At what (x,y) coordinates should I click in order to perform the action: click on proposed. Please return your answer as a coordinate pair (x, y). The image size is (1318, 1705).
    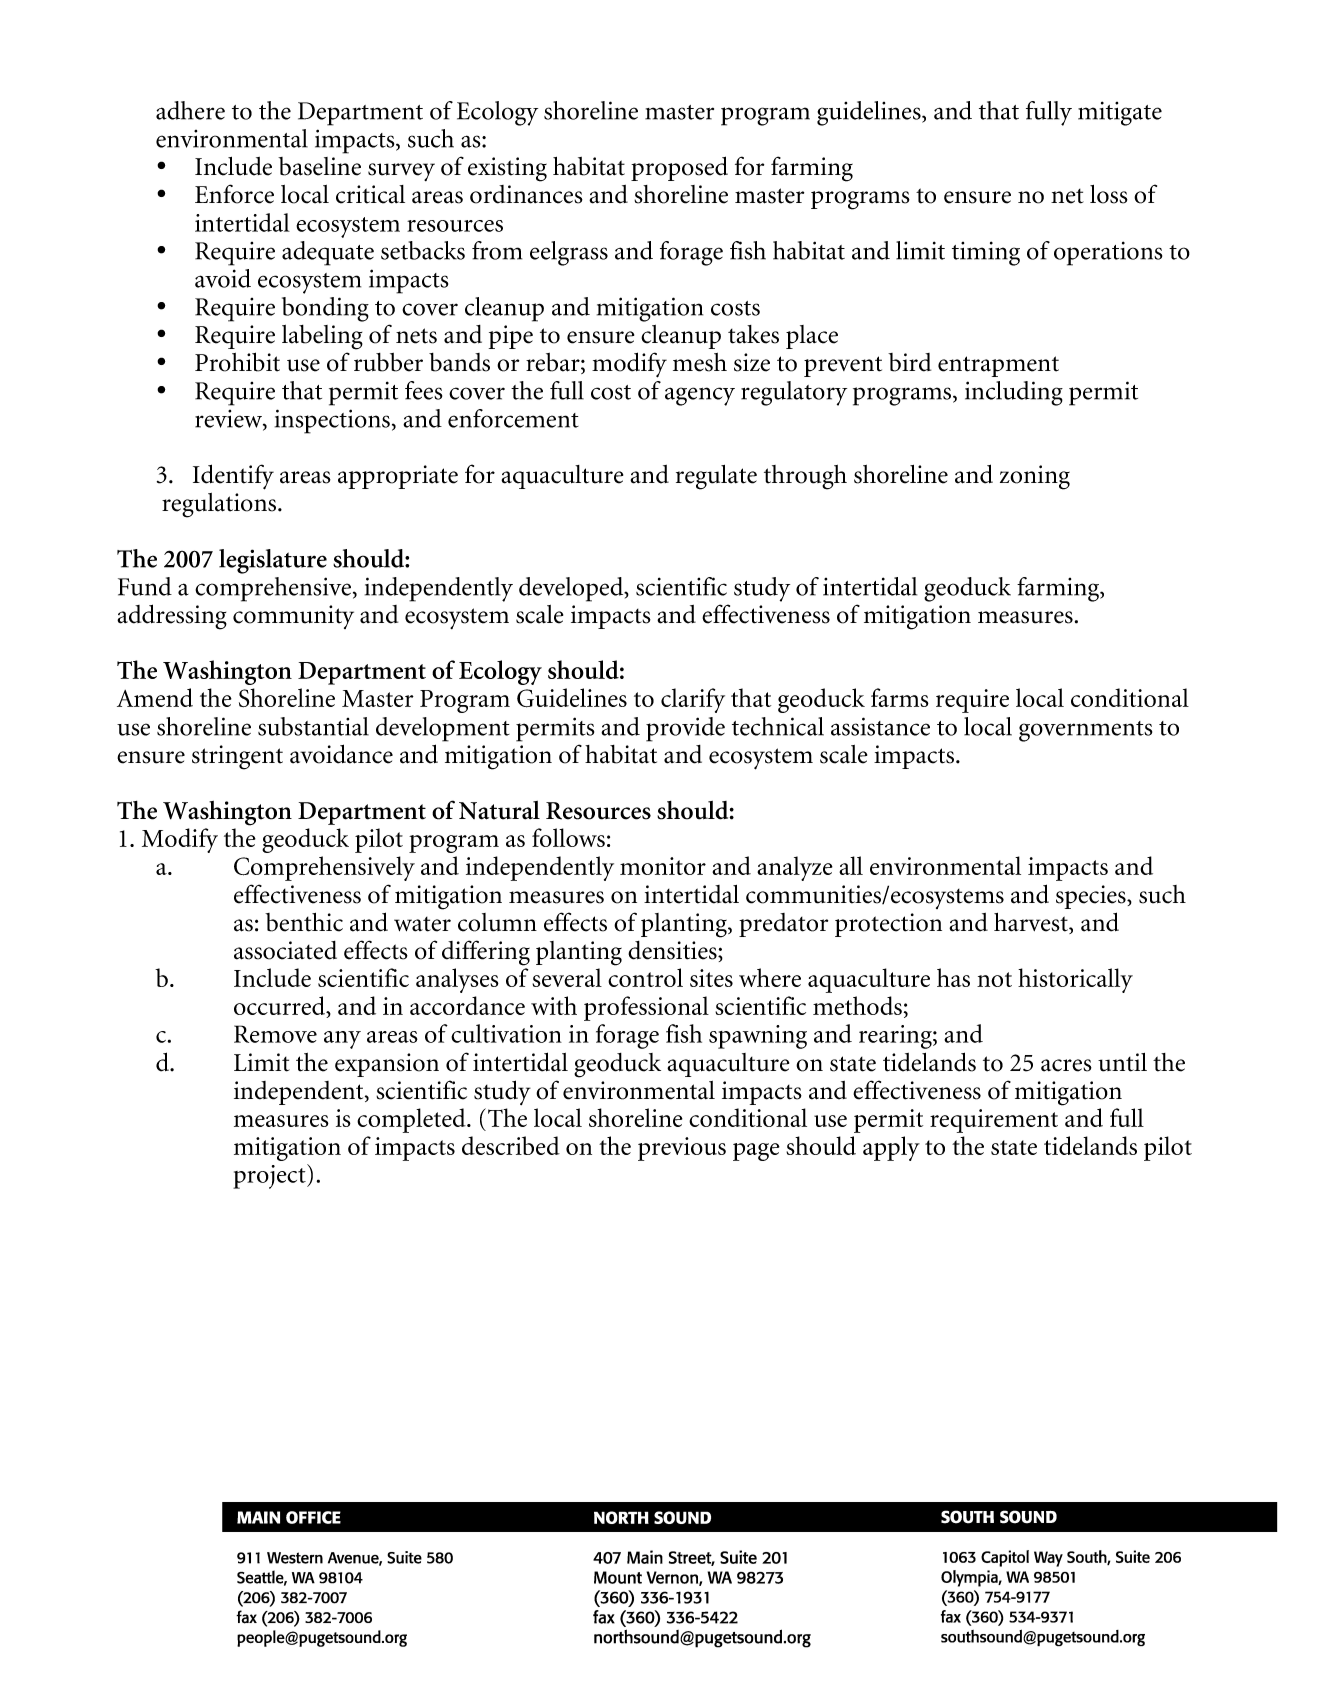
    Looking at the image, I should click on (679, 168).
